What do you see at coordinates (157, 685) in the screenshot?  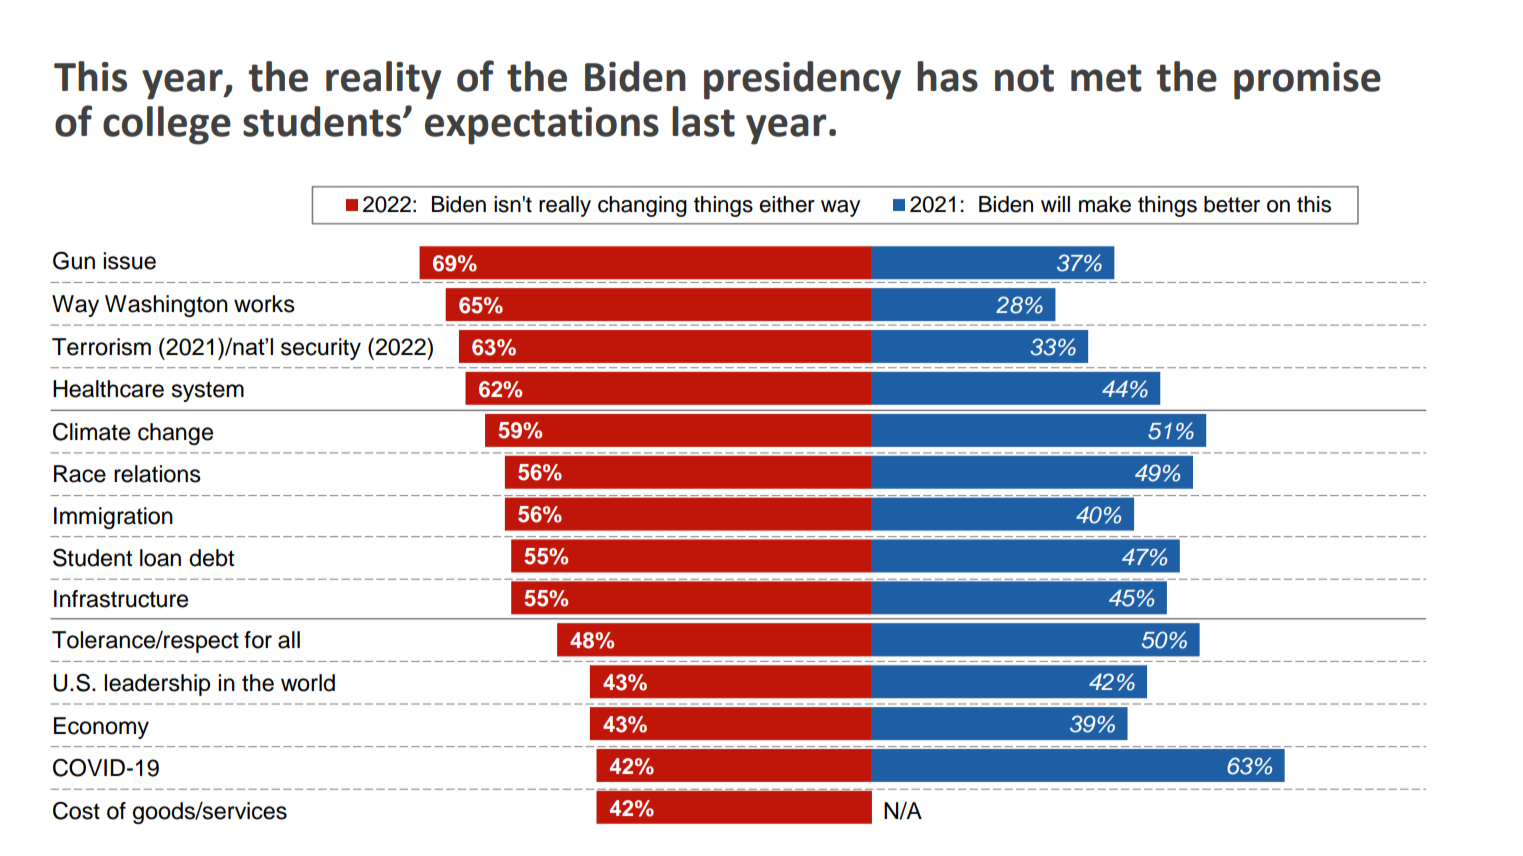 I see `leadership` at bounding box center [157, 685].
